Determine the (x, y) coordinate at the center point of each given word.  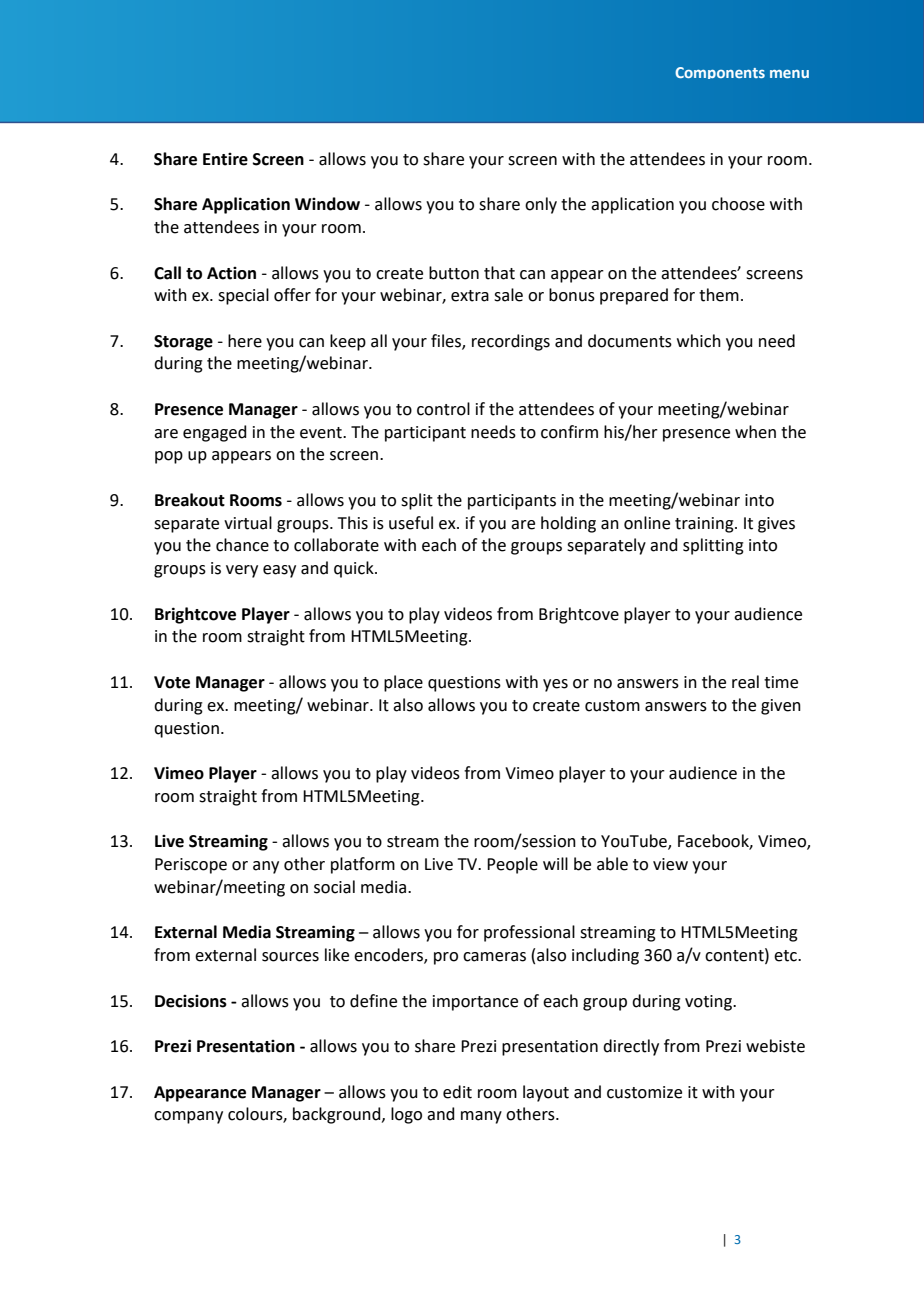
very (242, 571)
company (188, 1117)
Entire (225, 159)
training (705, 525)
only (541, 205)
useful (411, 523)
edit (457, 1092)
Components (720, 73)
